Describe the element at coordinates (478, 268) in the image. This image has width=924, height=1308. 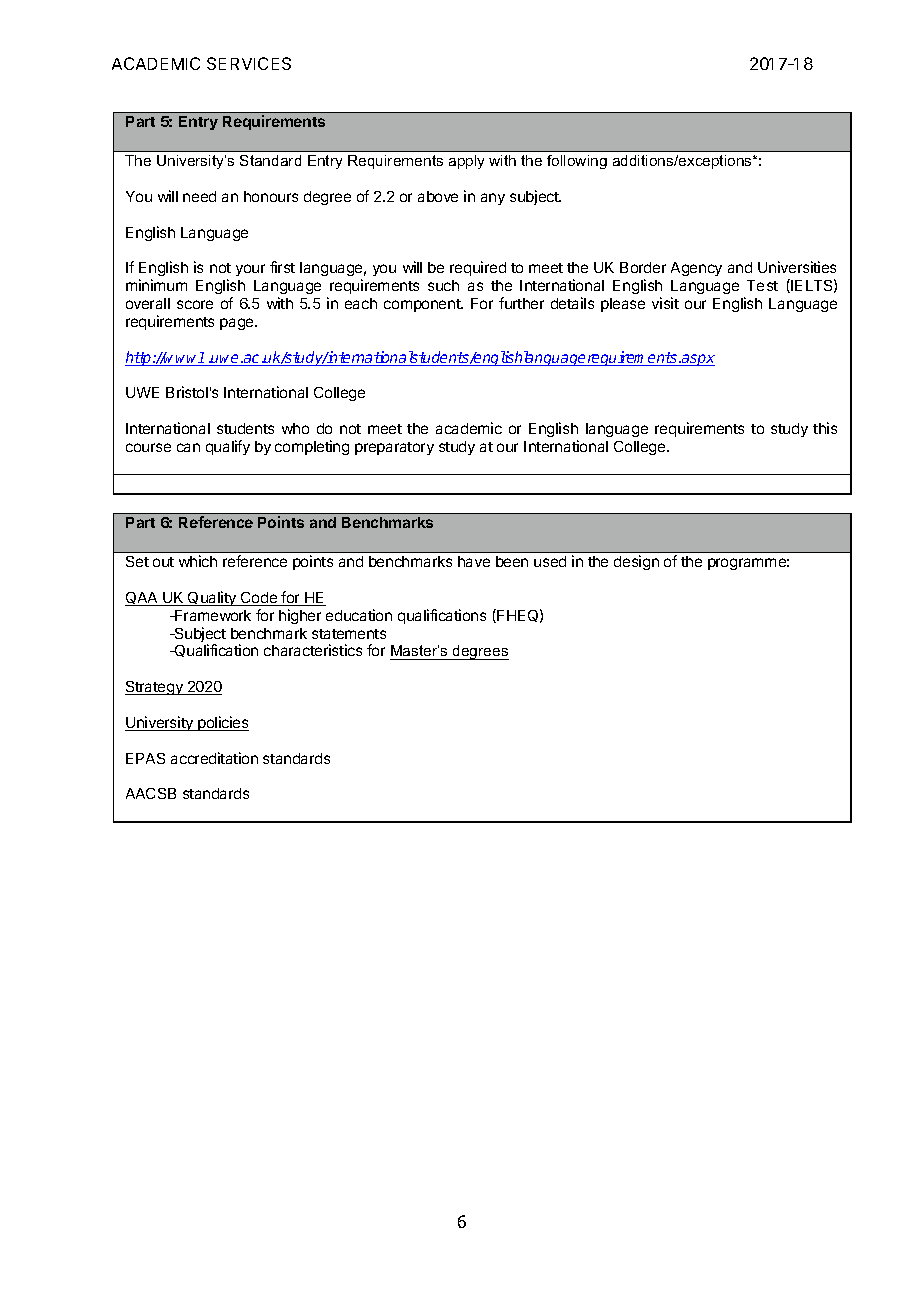
I see `required` at that location.
